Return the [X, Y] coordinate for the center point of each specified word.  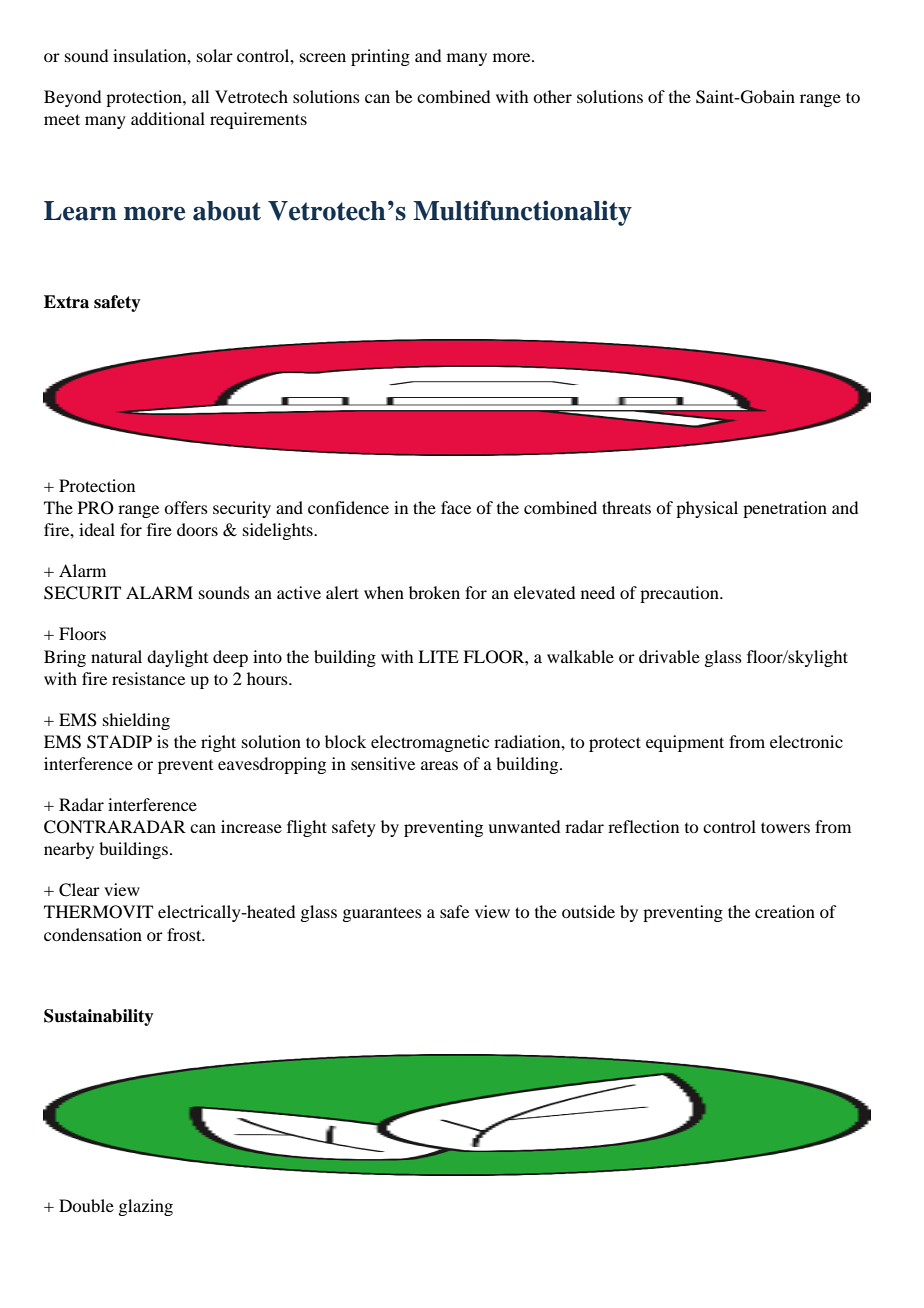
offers [186, 507]
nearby [69, 850]
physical [707, 509]
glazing [145, 1207]
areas [439, 765]
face [456, 507]
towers [785, 827]
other [552, 96]
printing [380, 57]
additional [168, 118]
